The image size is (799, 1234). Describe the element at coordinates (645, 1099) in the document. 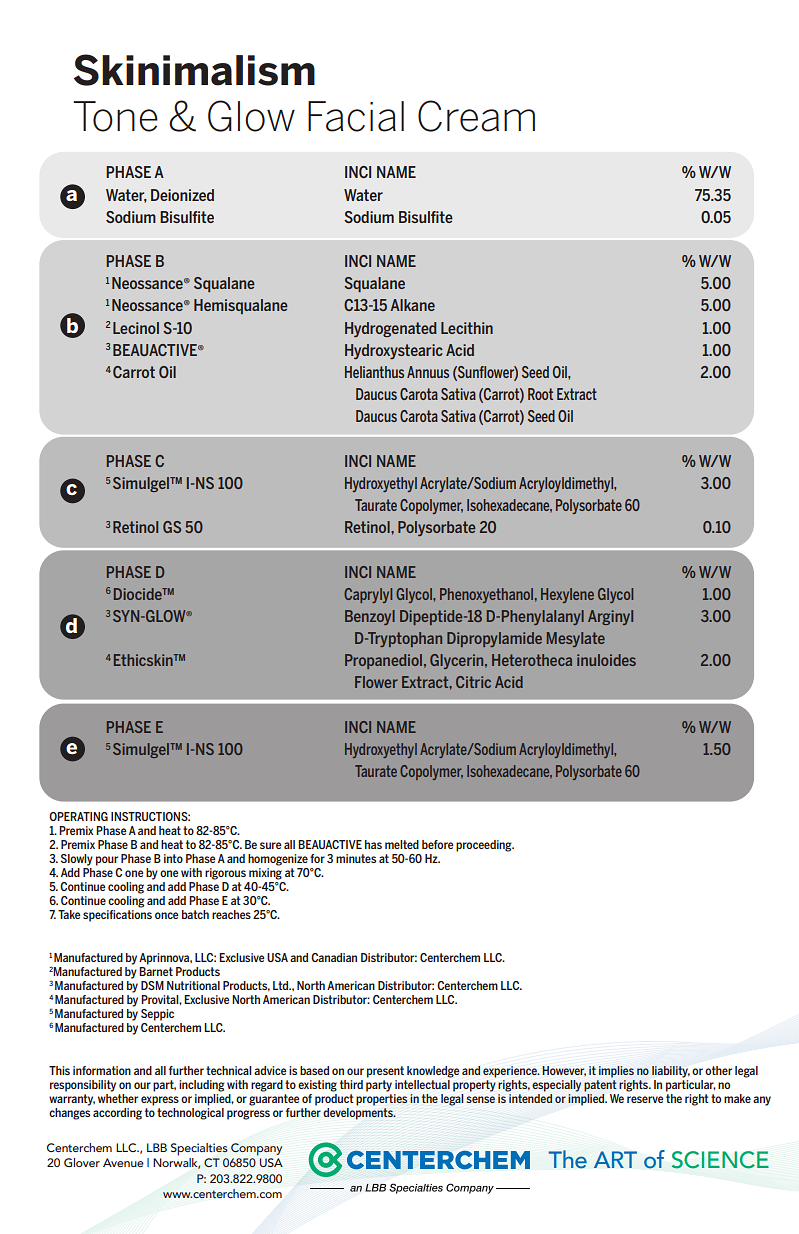

I see `reserve` at that location.
